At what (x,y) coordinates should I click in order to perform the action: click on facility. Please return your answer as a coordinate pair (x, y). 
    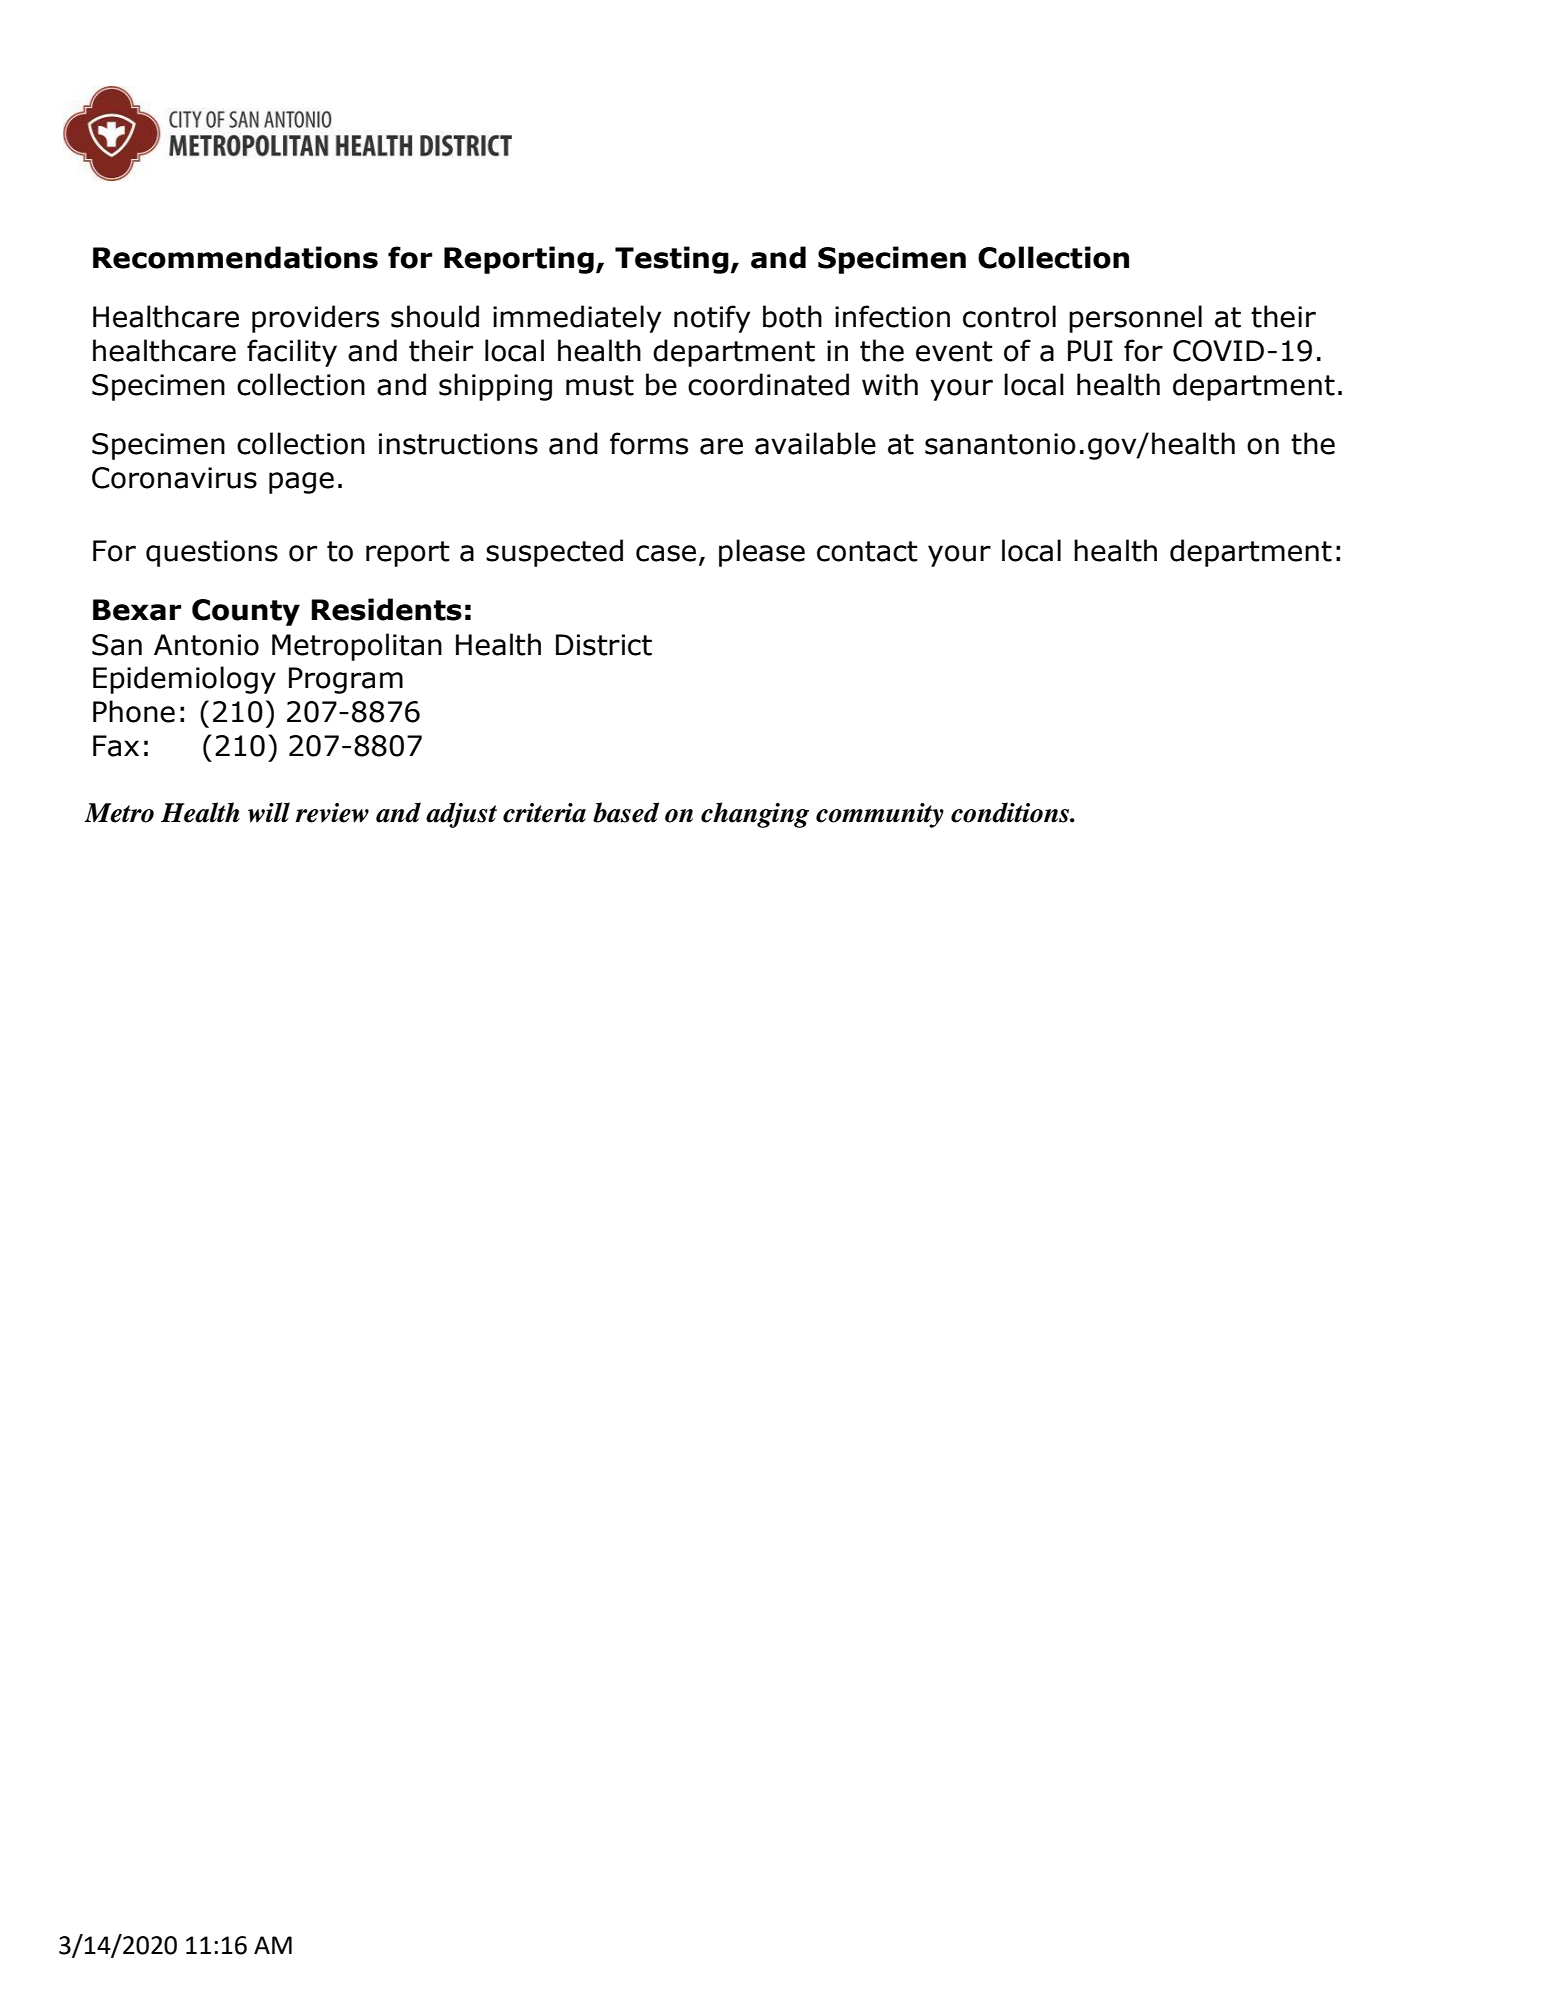
    Looking at the image, I should click on (292, 353).
